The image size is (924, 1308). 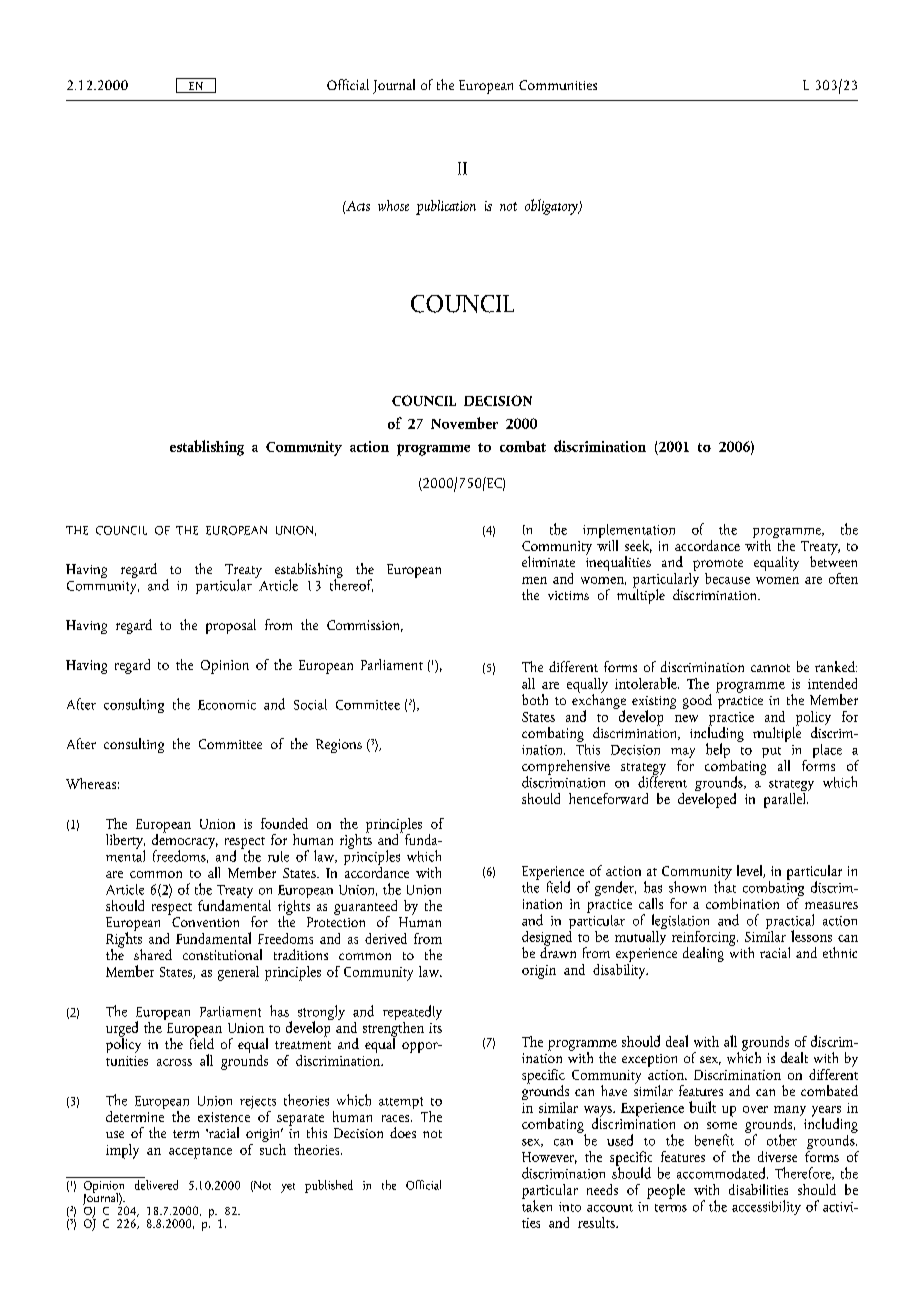 I want to click on whose, so click(x=393, y=205).
